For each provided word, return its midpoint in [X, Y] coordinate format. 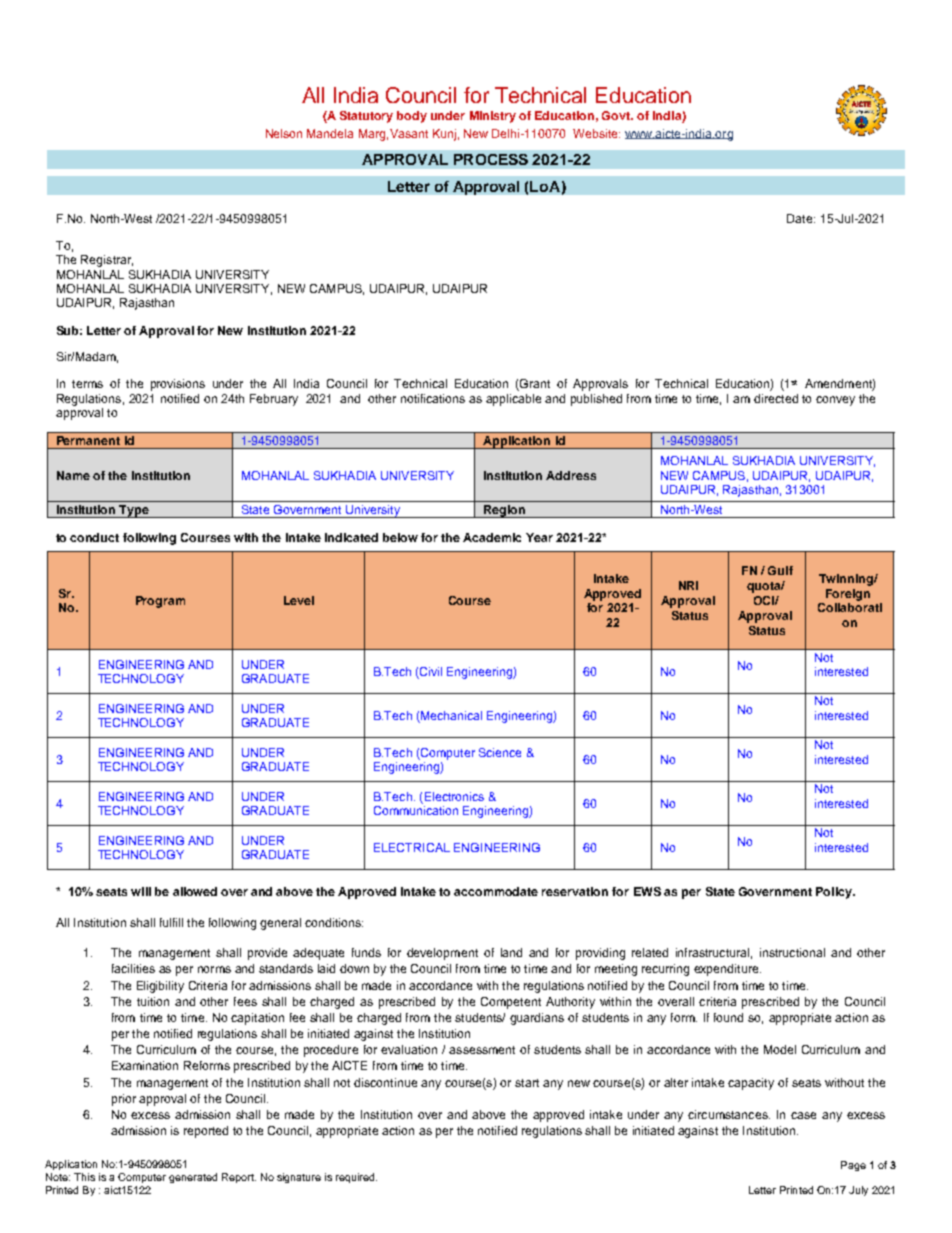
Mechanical [450, 717]
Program [160, 602]
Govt [617, 115]
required [356, 1178]
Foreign [848, 595]
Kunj [444, 135]
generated [193, 1178]
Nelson [284, 133]
